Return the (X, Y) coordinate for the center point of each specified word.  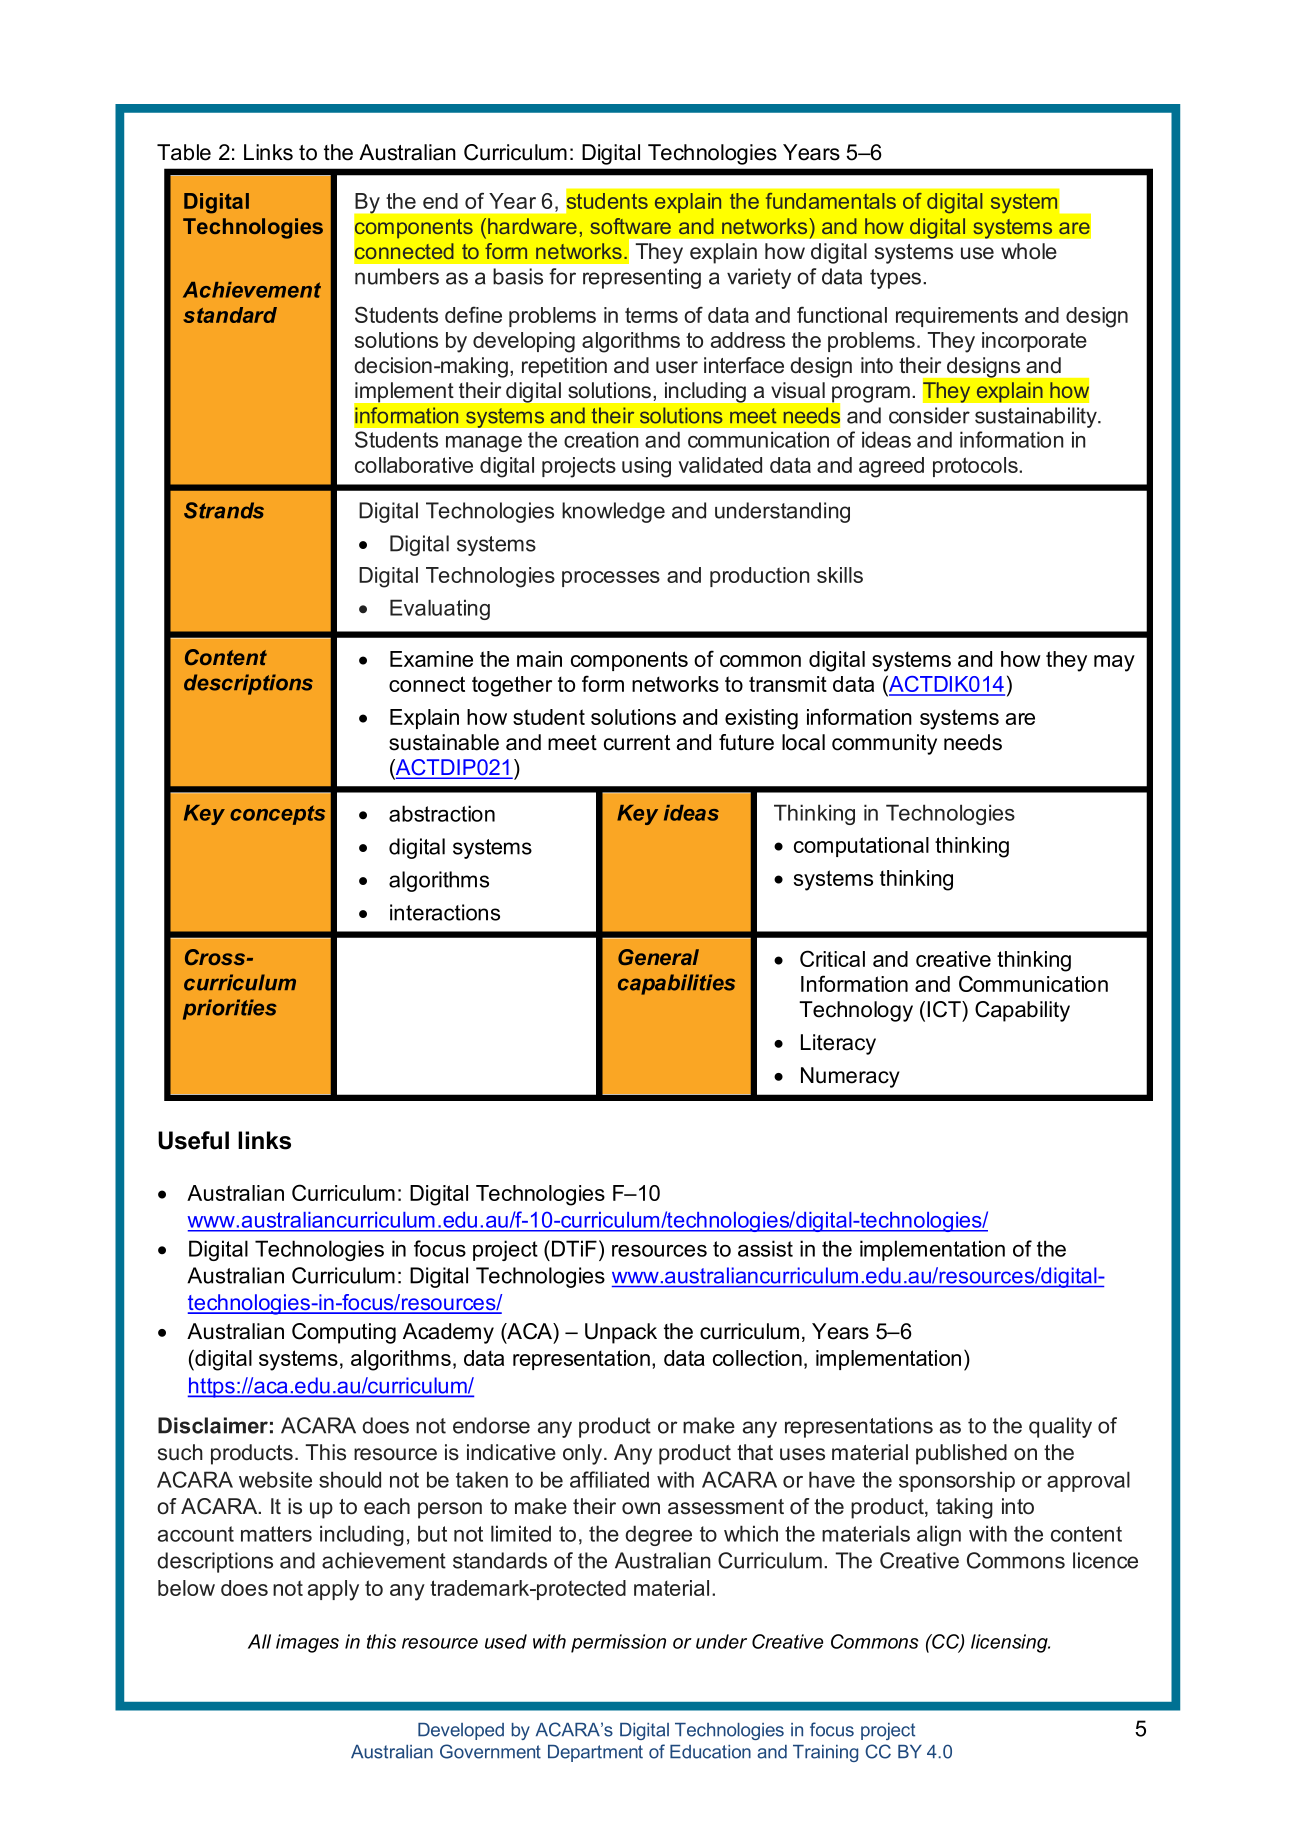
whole (1029, 251)
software (631, 226)
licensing (1010, 1643)
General (658, 957)
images (307, 1643)
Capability (1022, 1011)
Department (595, 1753)
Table (184, 152)
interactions (445, 912)
